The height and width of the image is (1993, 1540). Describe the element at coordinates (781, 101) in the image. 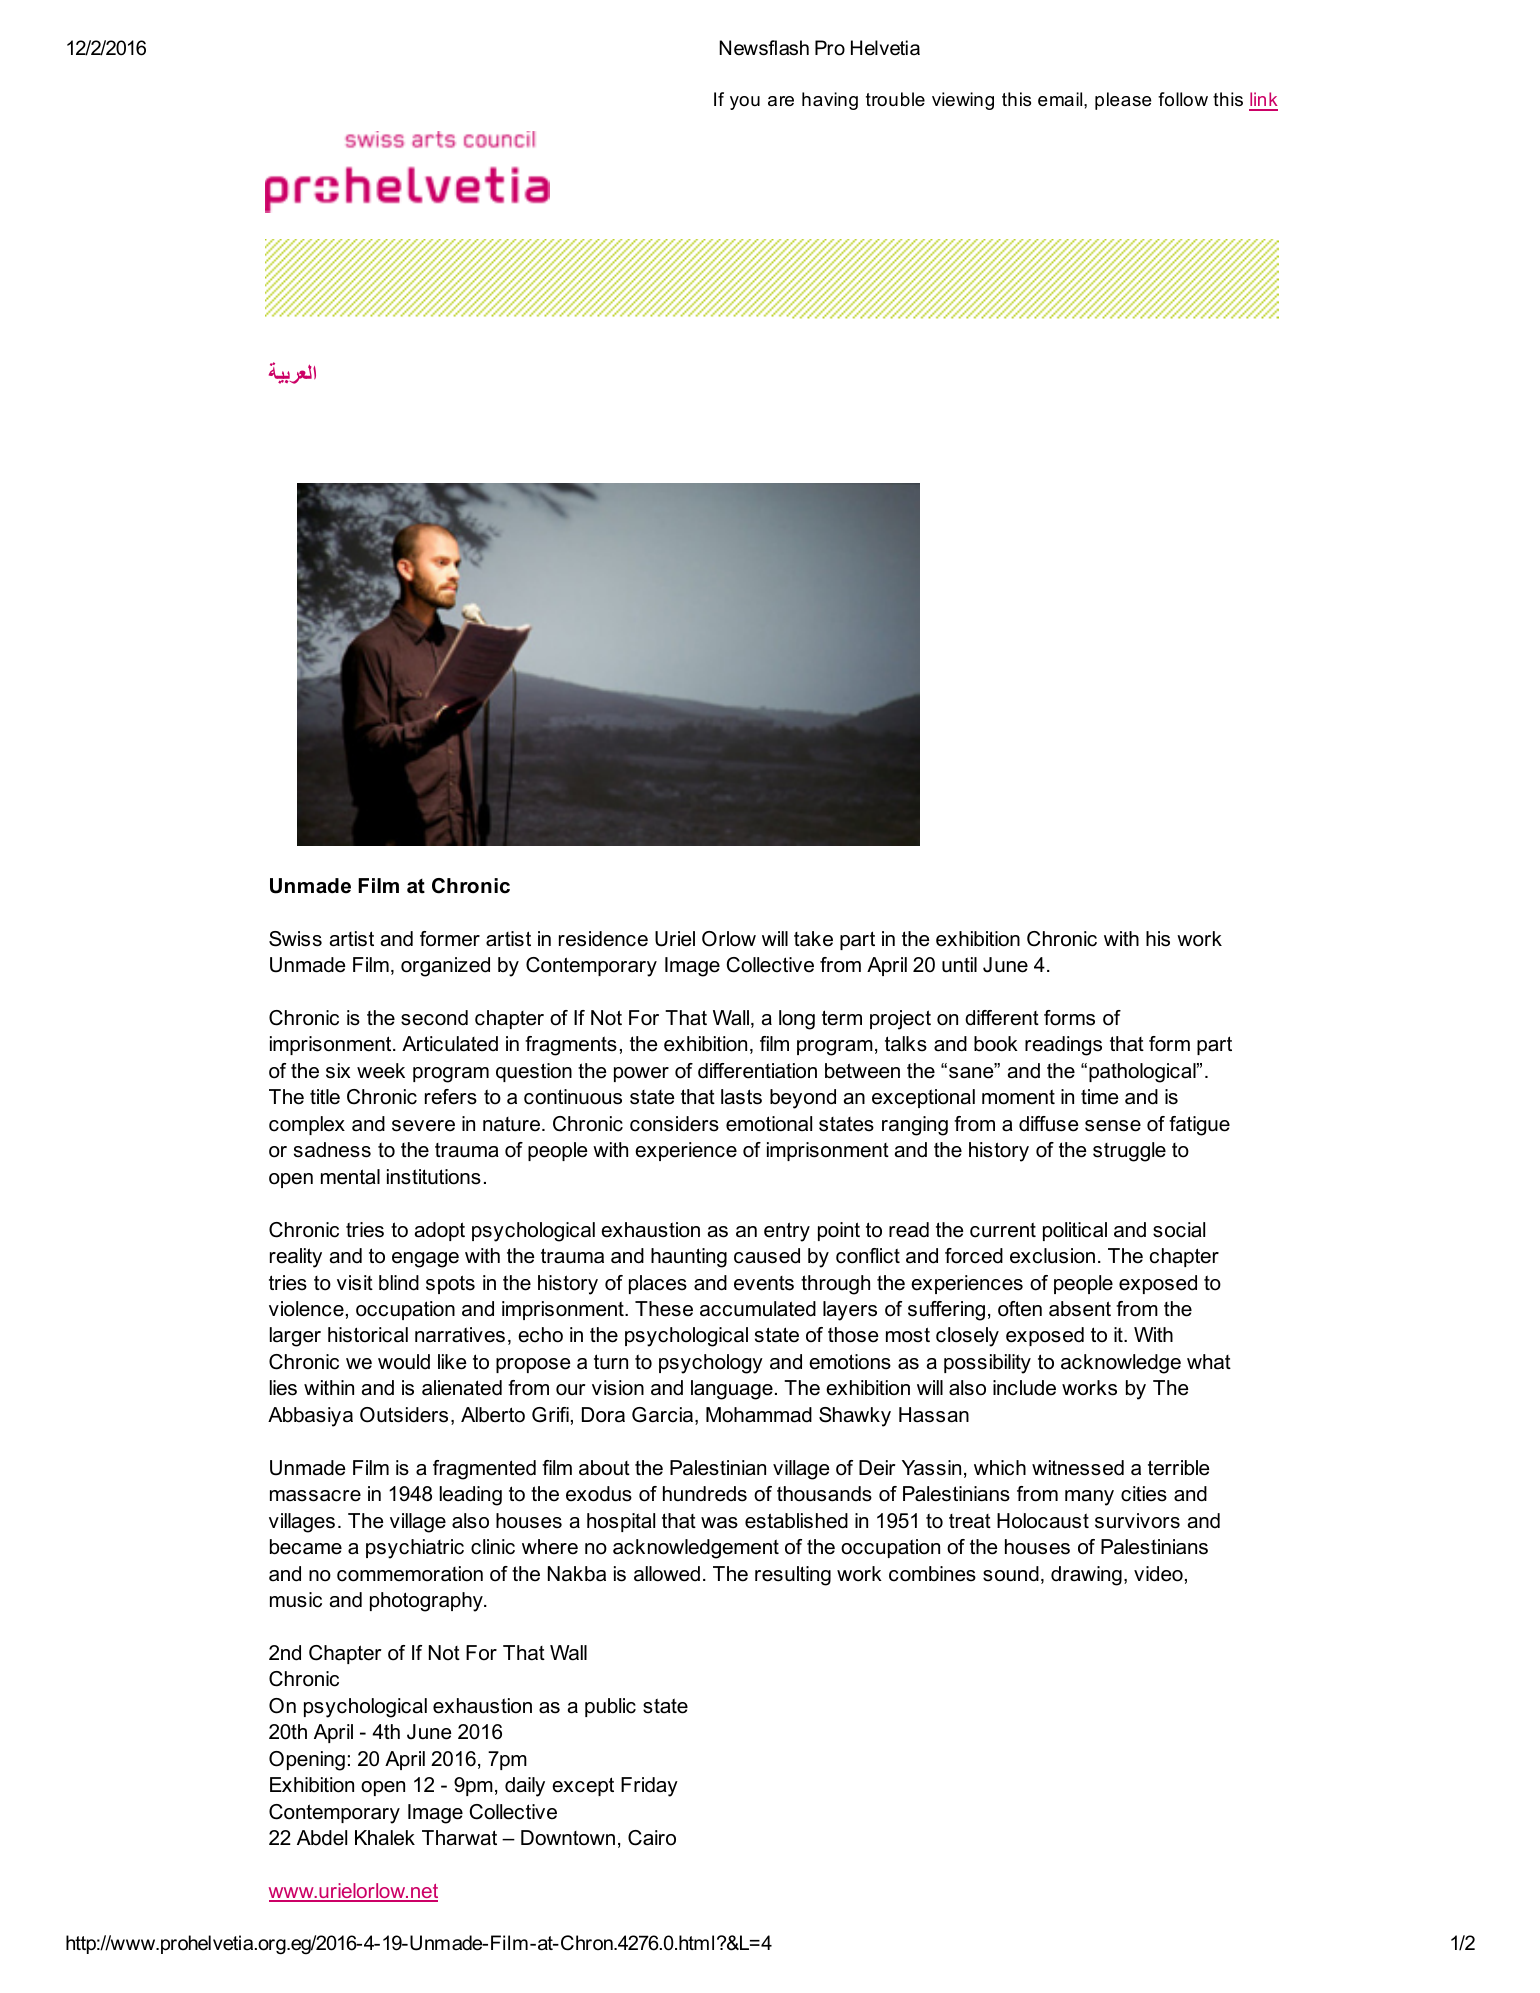

I see `are` at that location.
